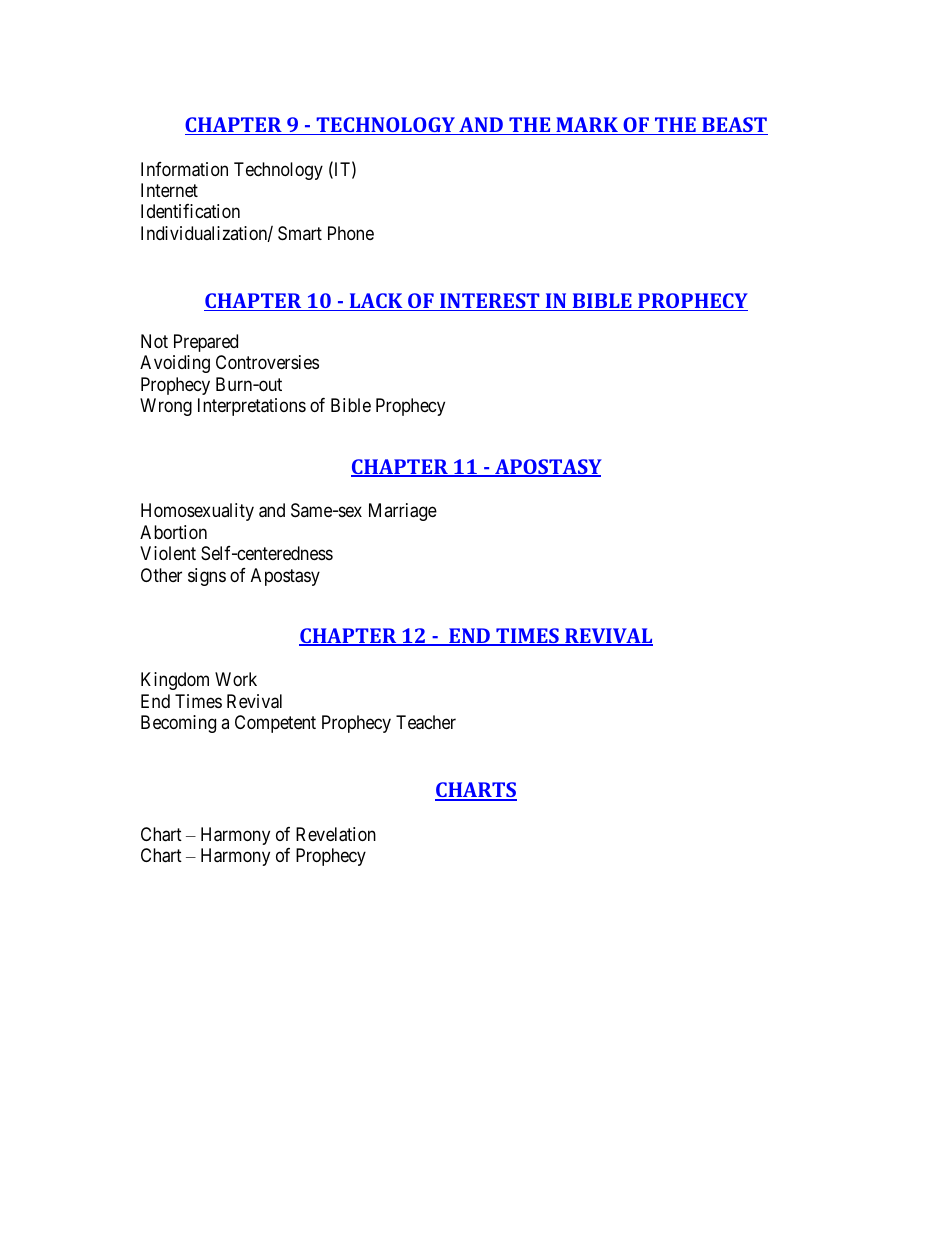  I want to click on LACK, so click(376, 302).
